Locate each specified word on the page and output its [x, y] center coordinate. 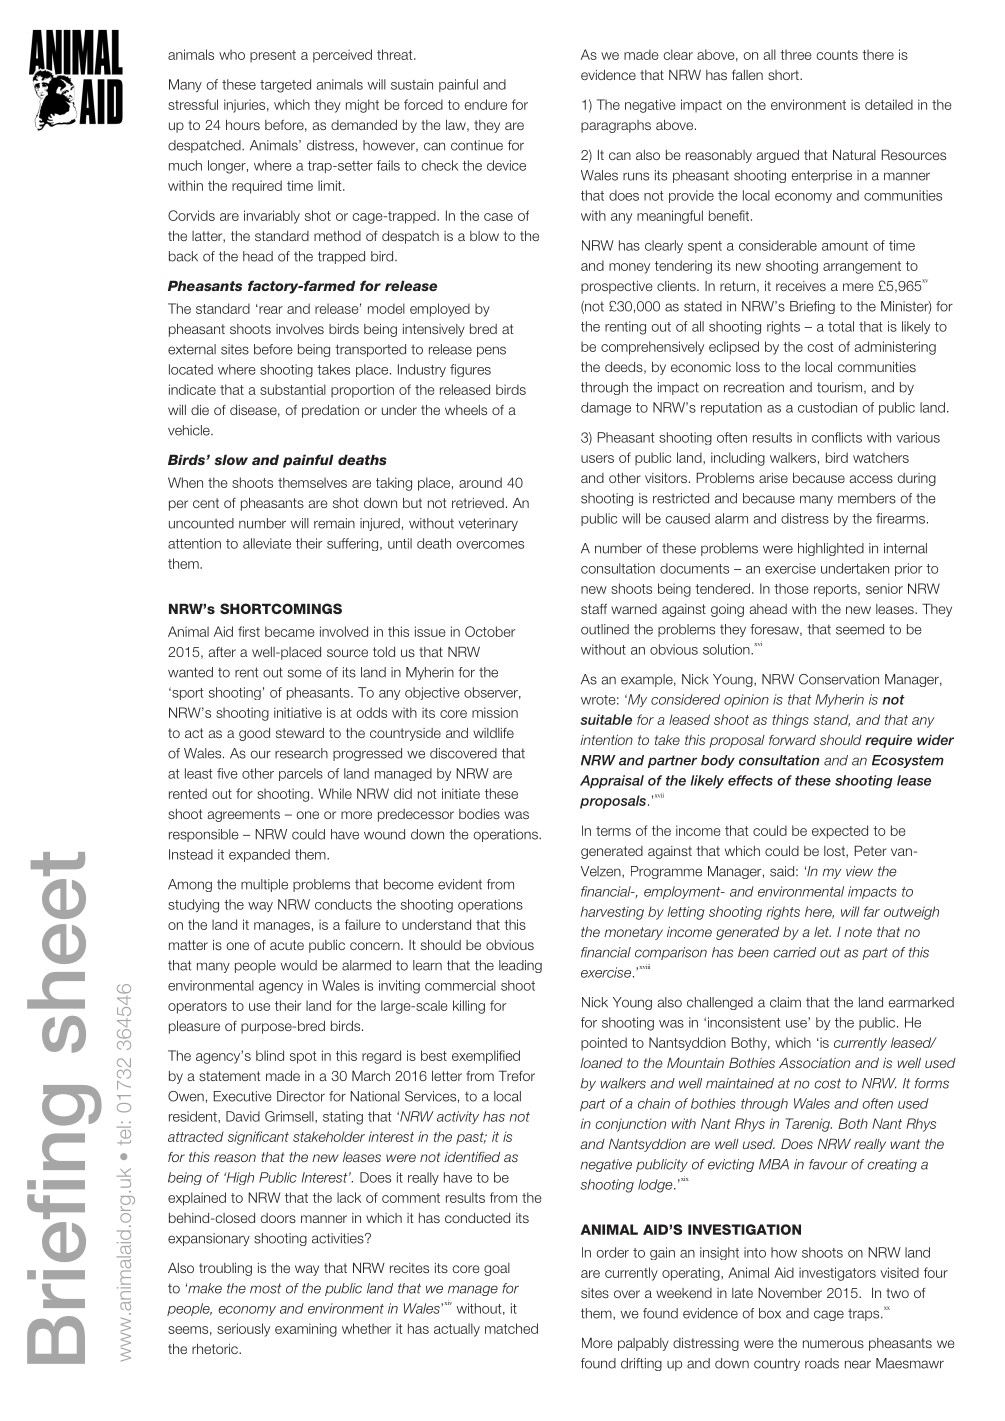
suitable [606, 719]
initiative [298, 712]
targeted [285, 86]
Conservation [839, 679]
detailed [889, 104]
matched [511, 1328]
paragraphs [616, 126]
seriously [243, 1330]
